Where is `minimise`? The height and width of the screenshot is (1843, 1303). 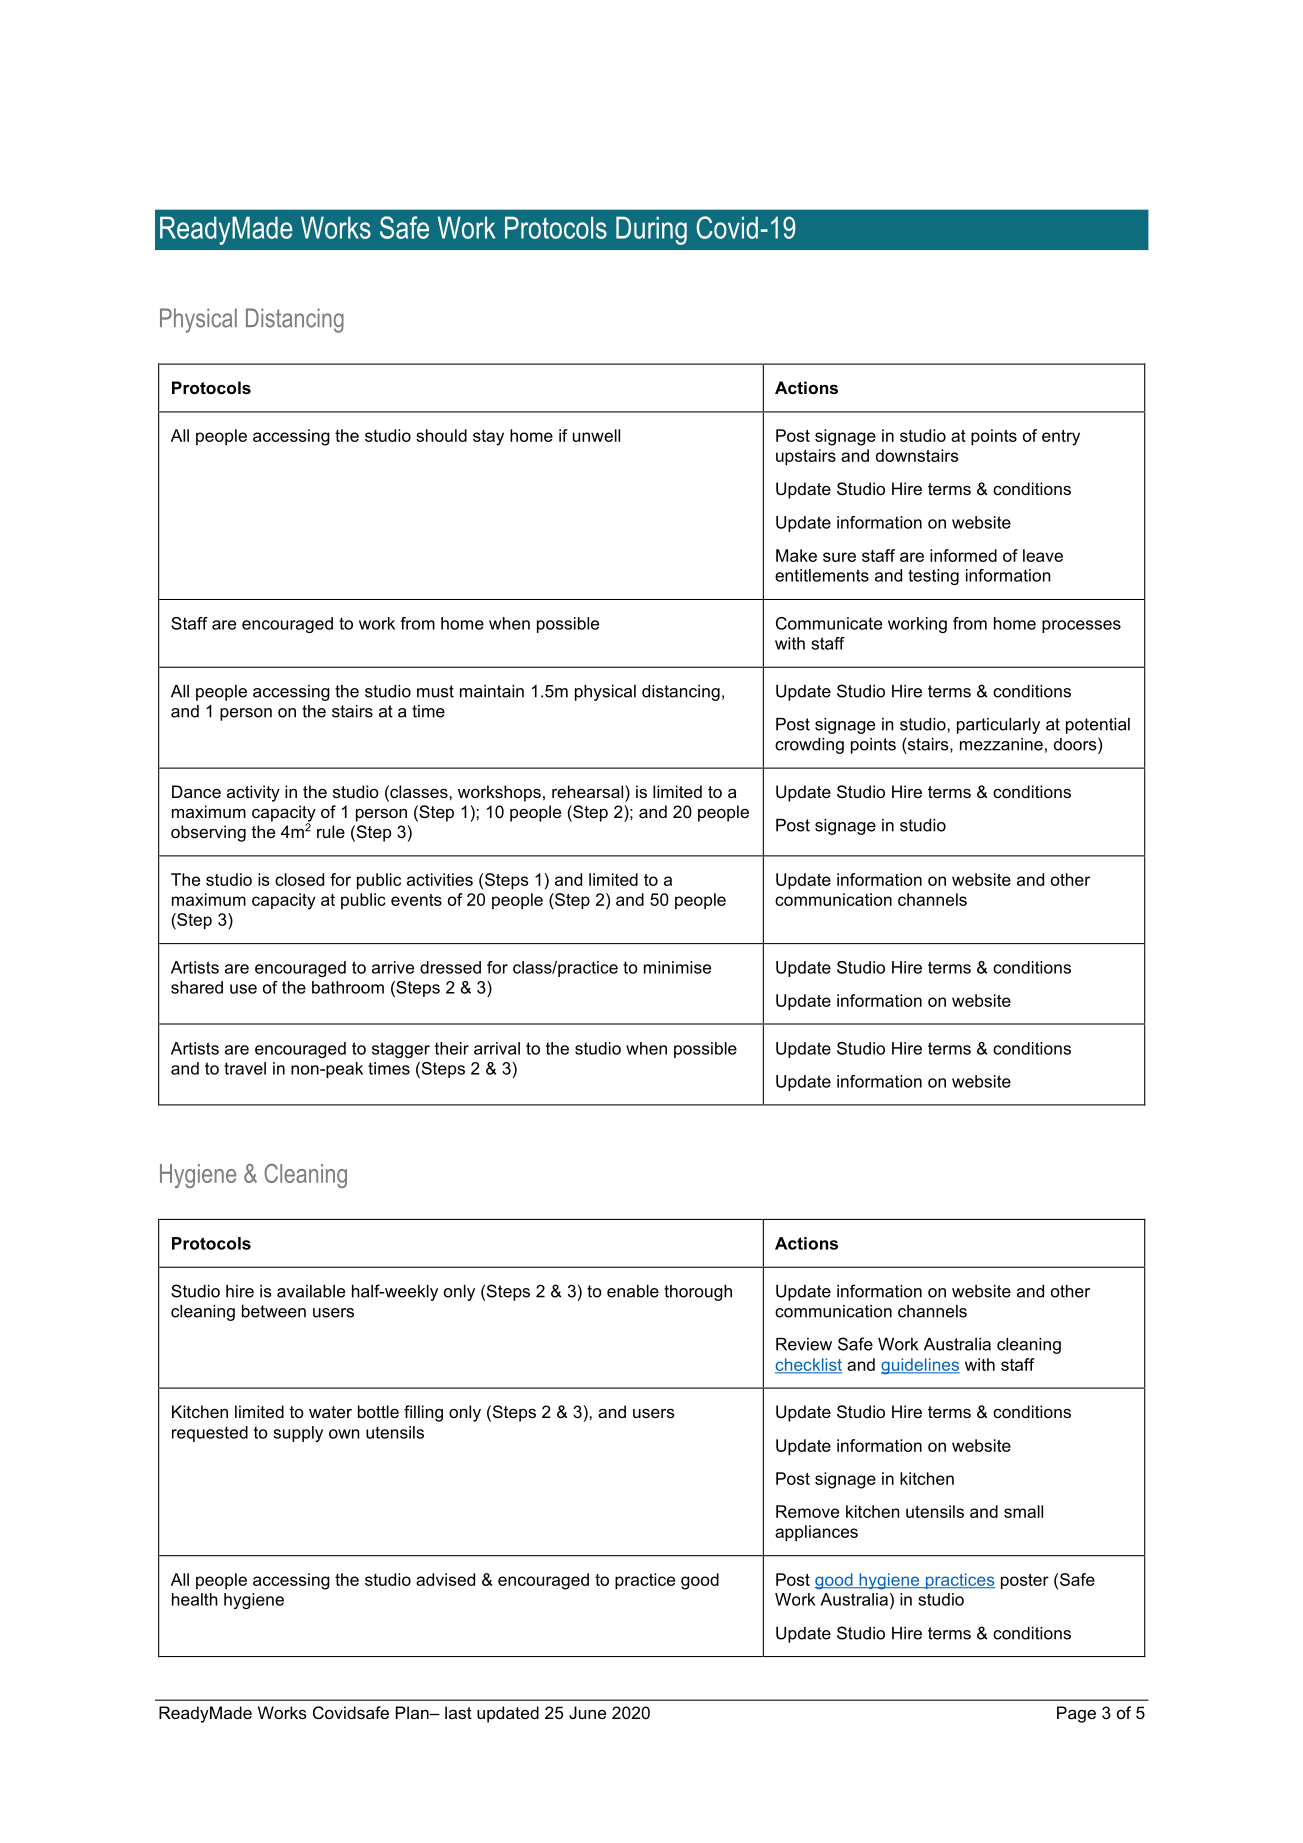 minimise is located at coordinates (677, 967).
